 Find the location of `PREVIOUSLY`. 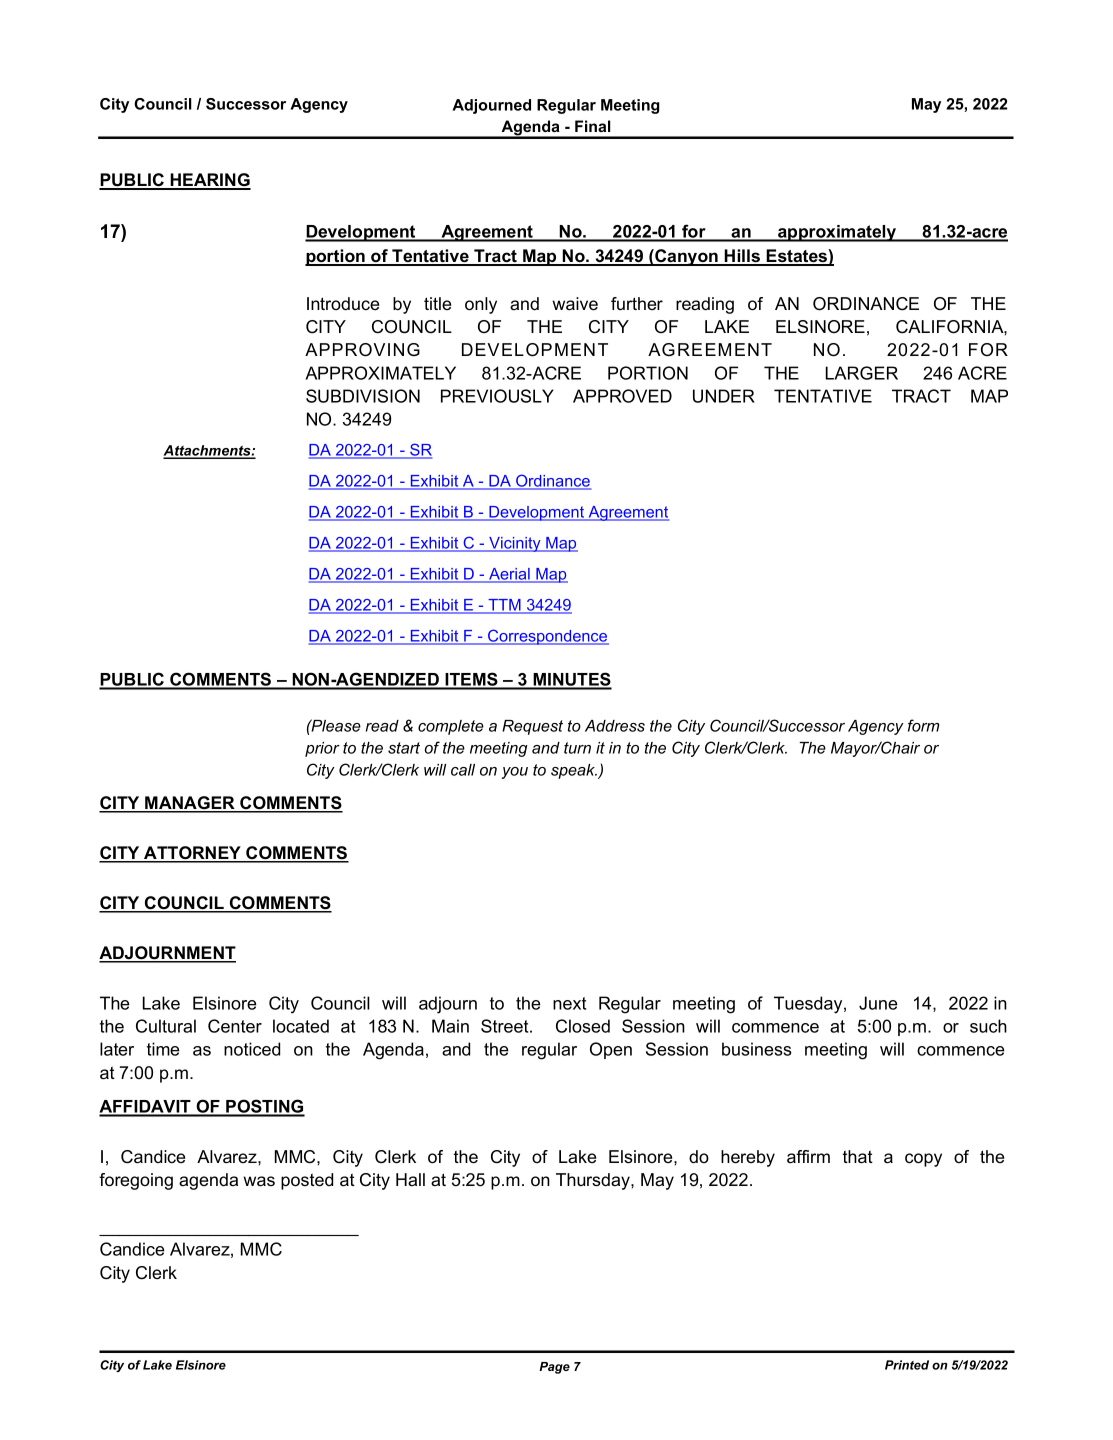

PREVIOUSLY is located at coordinates (497, 396).
